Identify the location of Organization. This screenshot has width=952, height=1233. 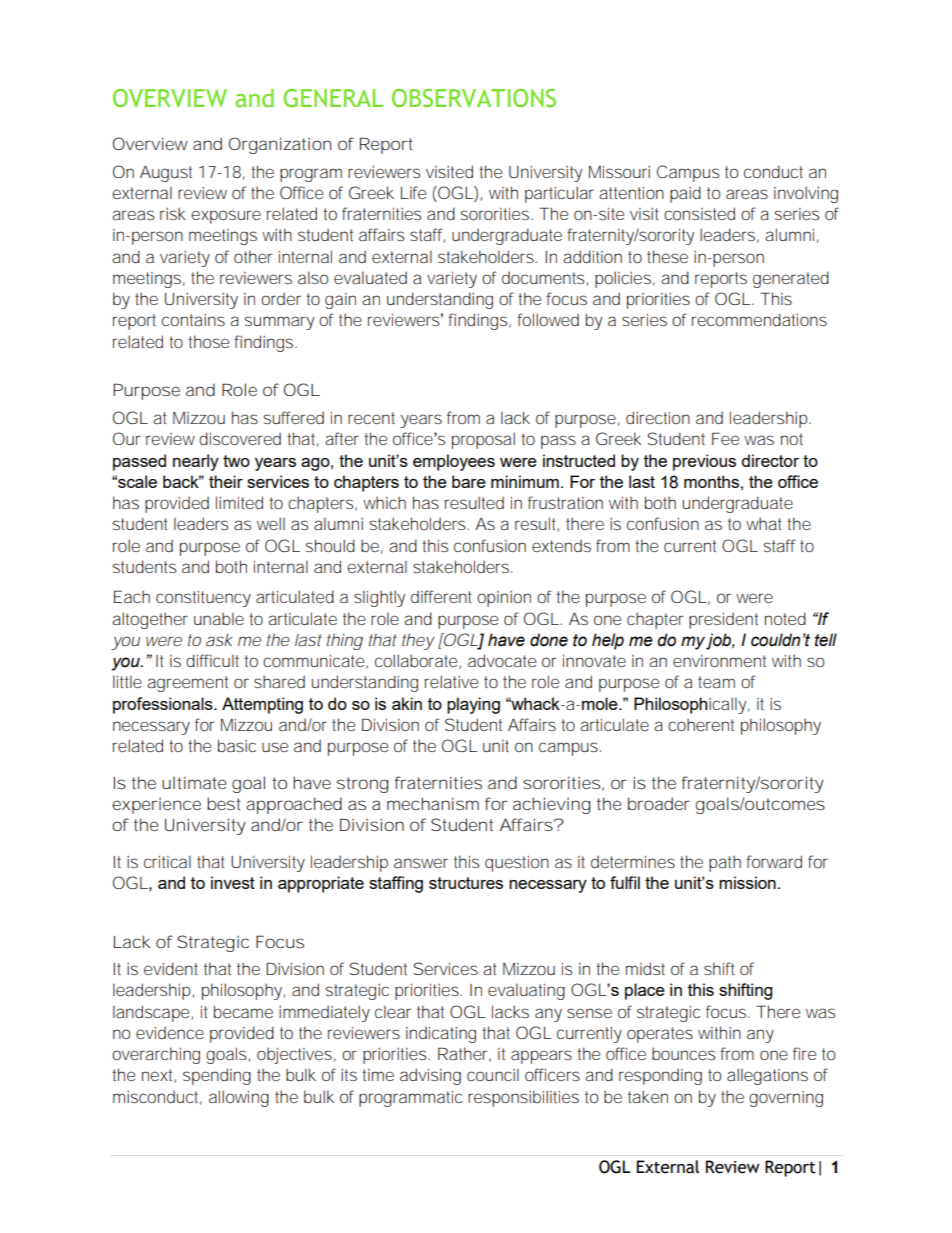
(280, 145).
